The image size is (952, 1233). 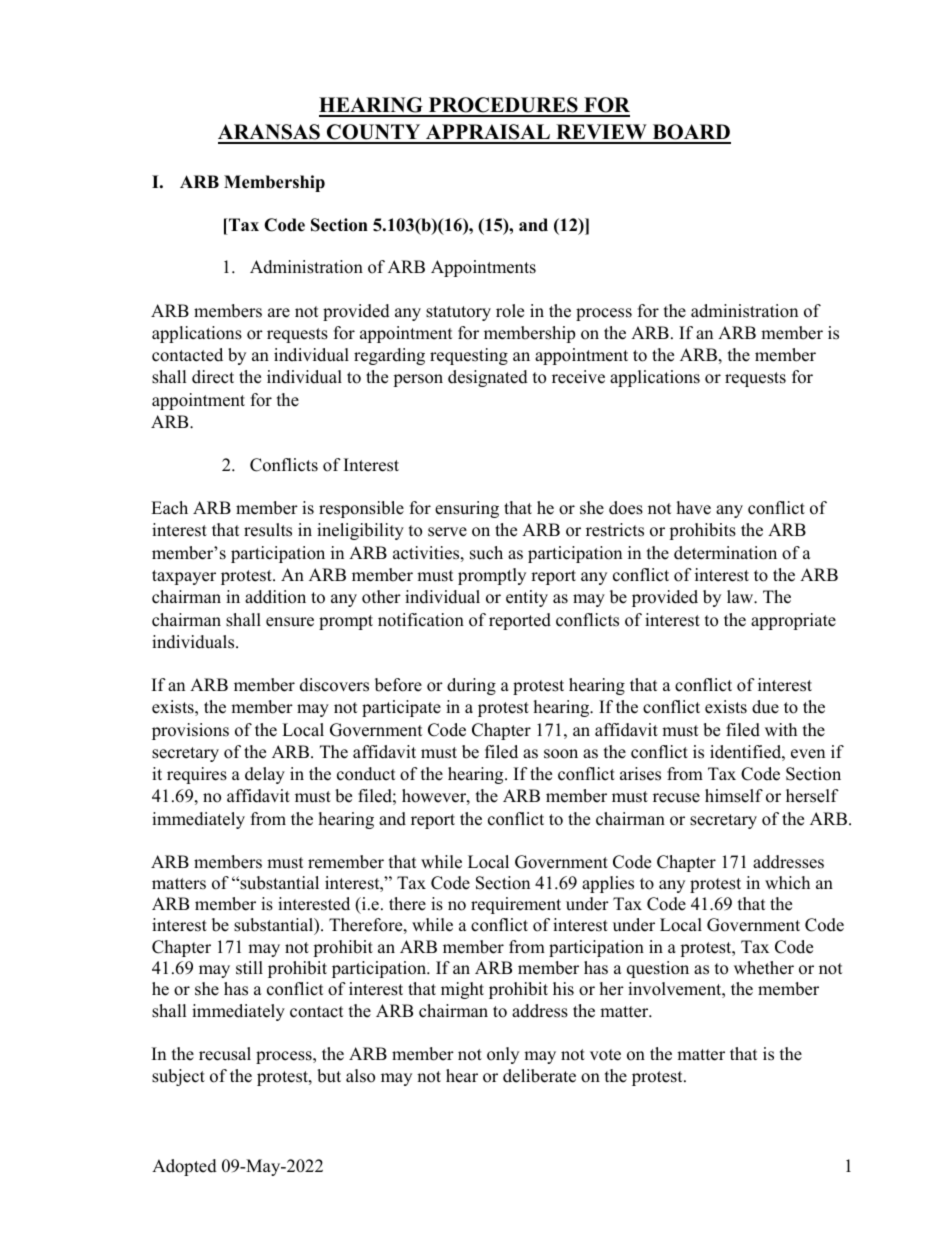 What do you see at coordinates (268, 530) in the screenshot?
I see `results` at bounding box center [268, 530].
